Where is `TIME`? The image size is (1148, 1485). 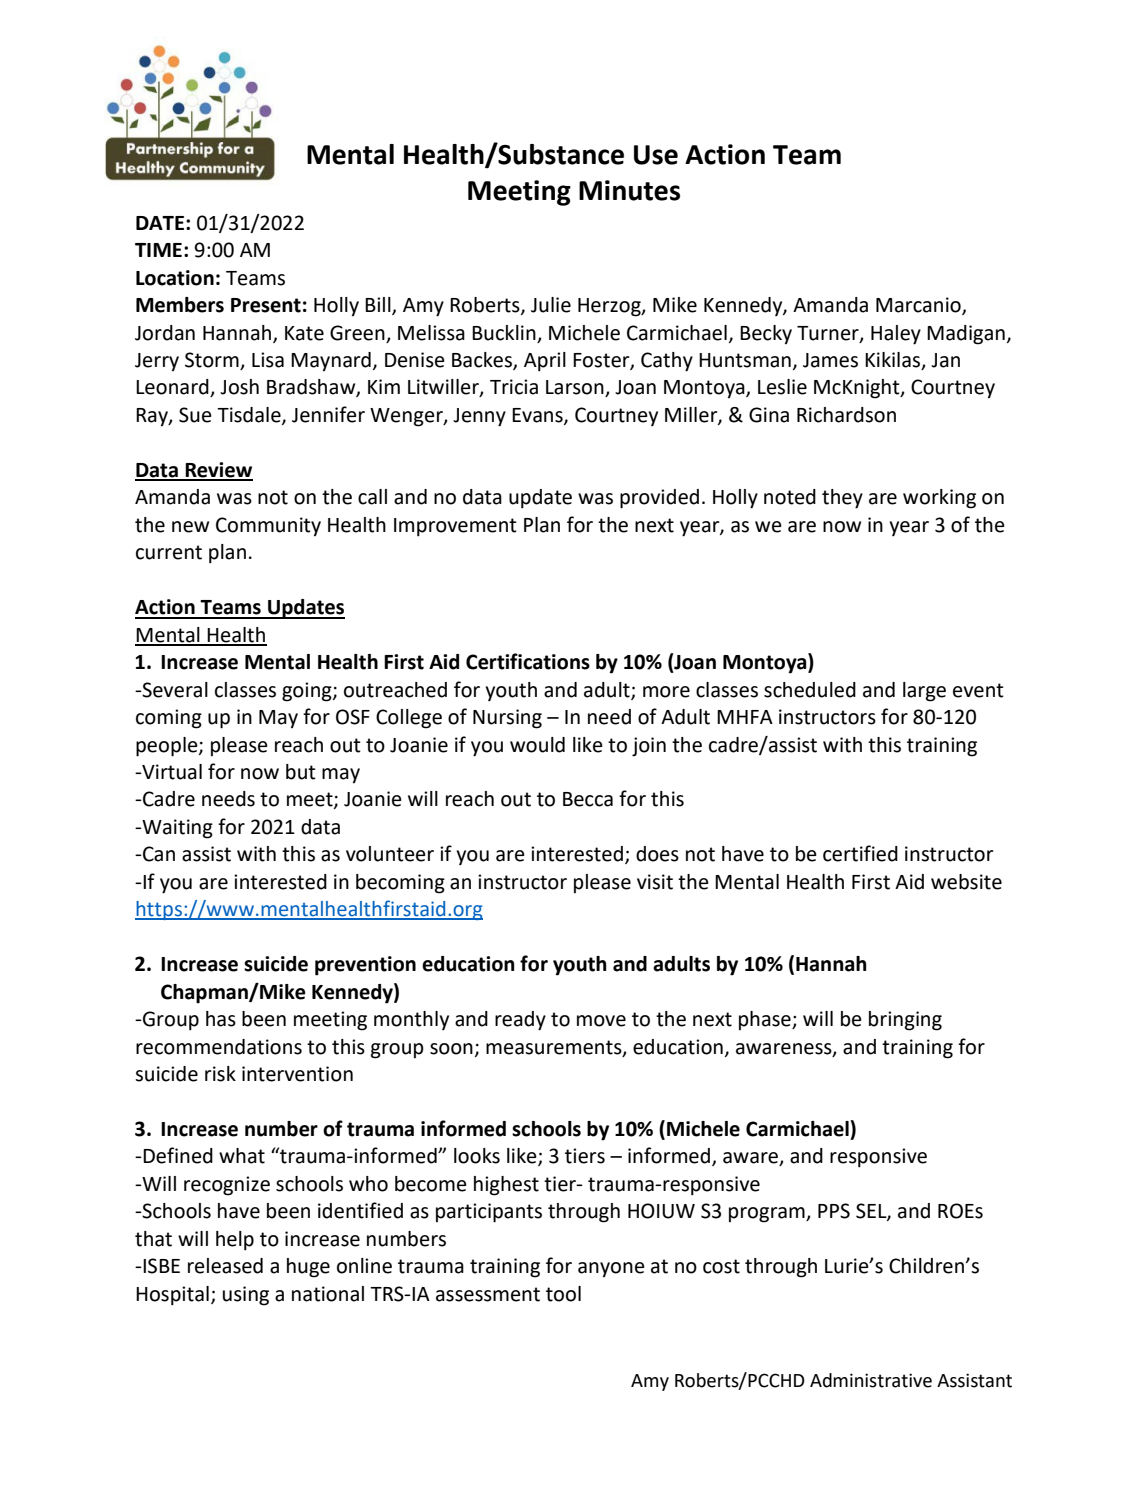 TIME is located at coordinates (158, 250).
